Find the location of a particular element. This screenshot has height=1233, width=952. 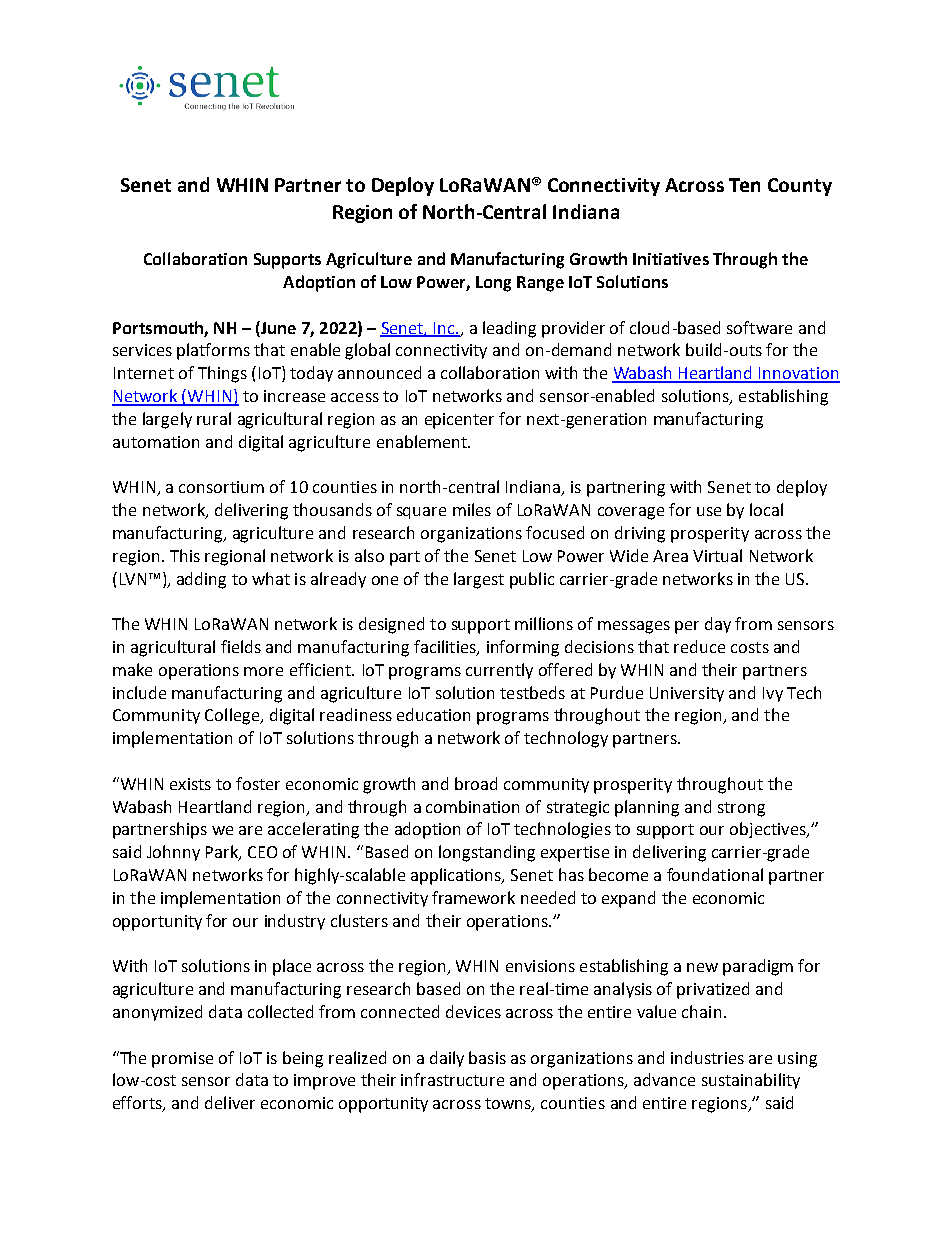

epicenter is located at coordinates (459, 421).
